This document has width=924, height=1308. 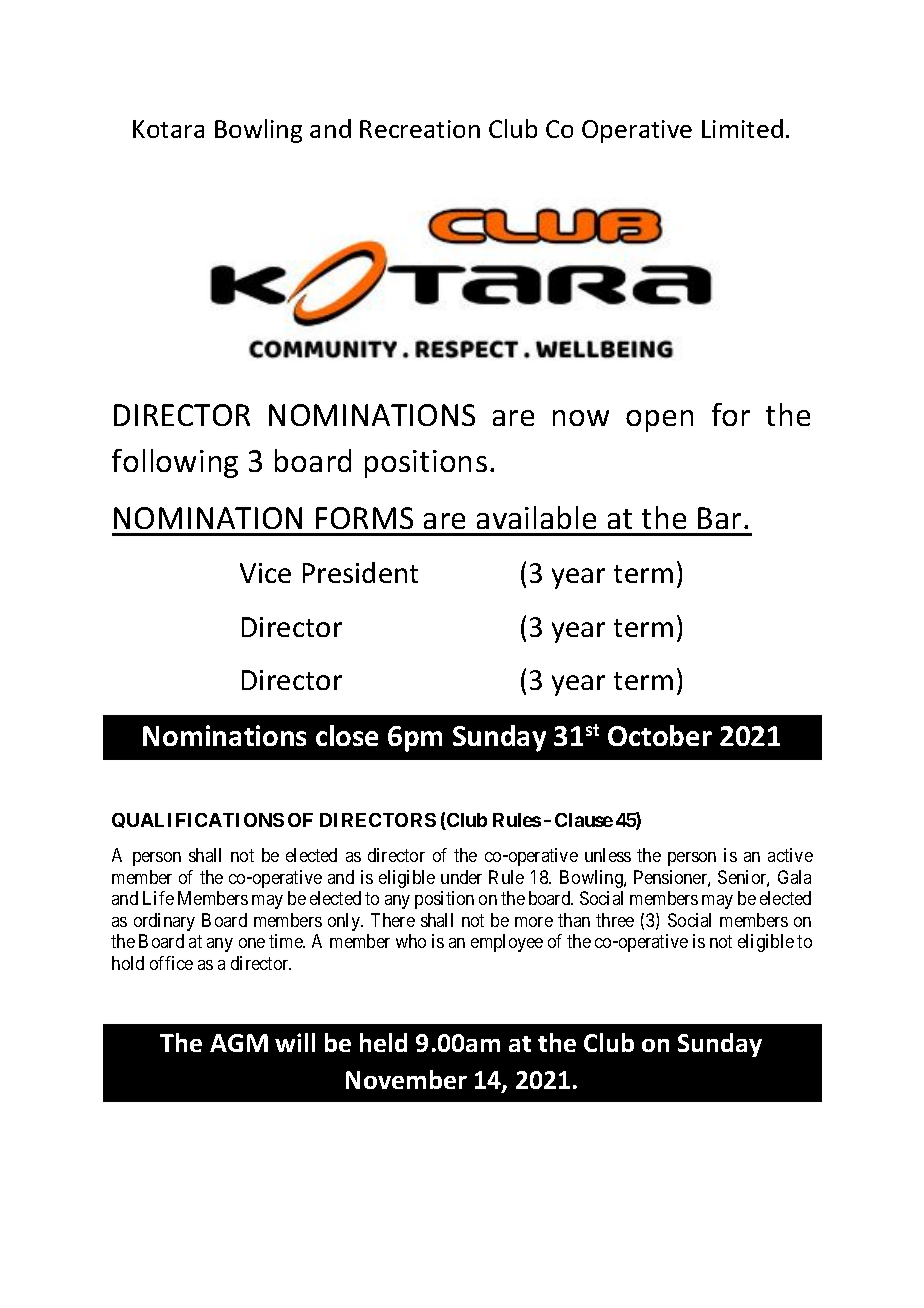 I want to click on following, so click(x=175, y=463).
